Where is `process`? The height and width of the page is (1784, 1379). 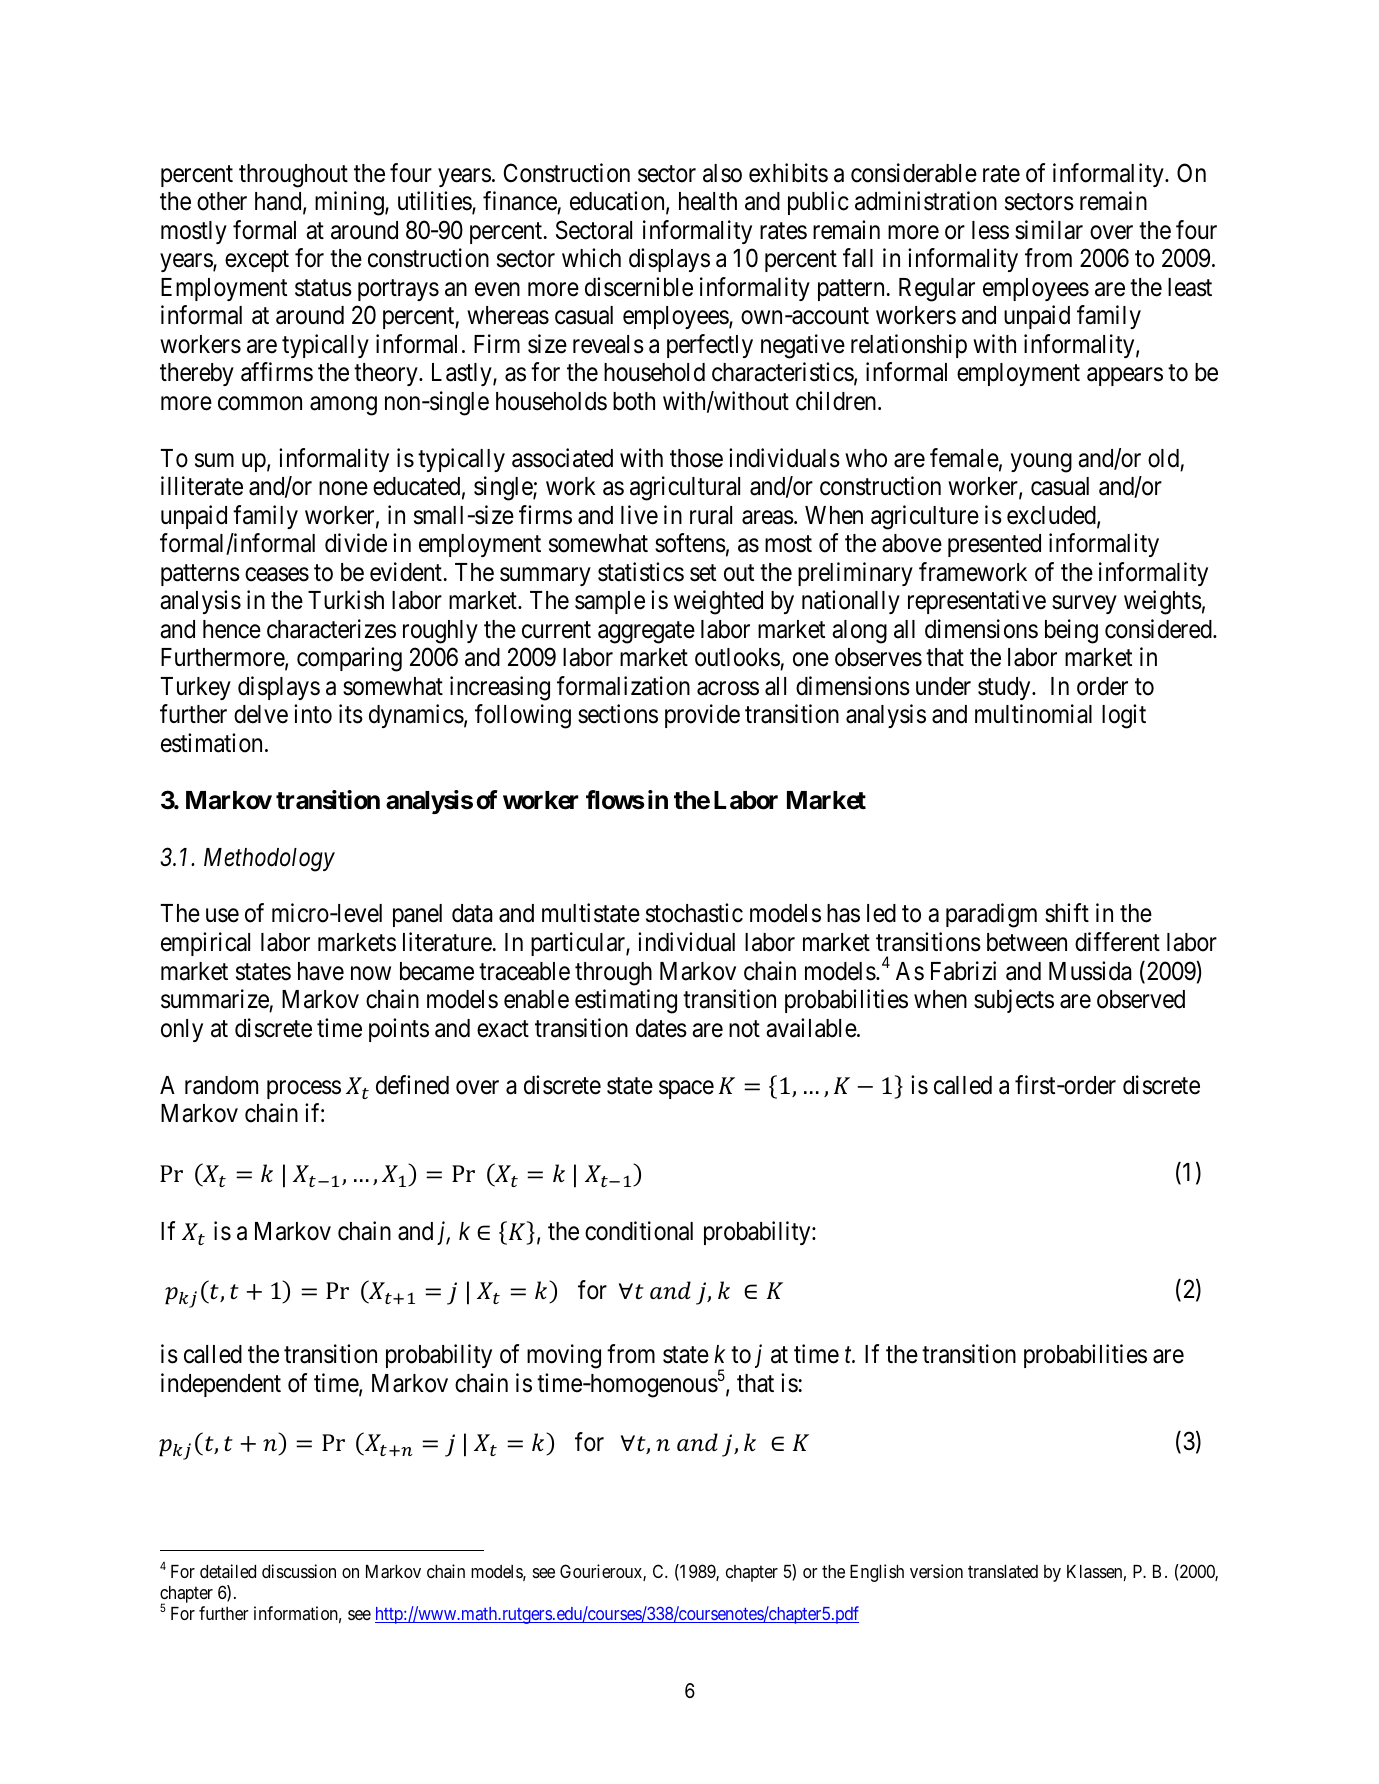 process is located at coordinates (304, 1090).
